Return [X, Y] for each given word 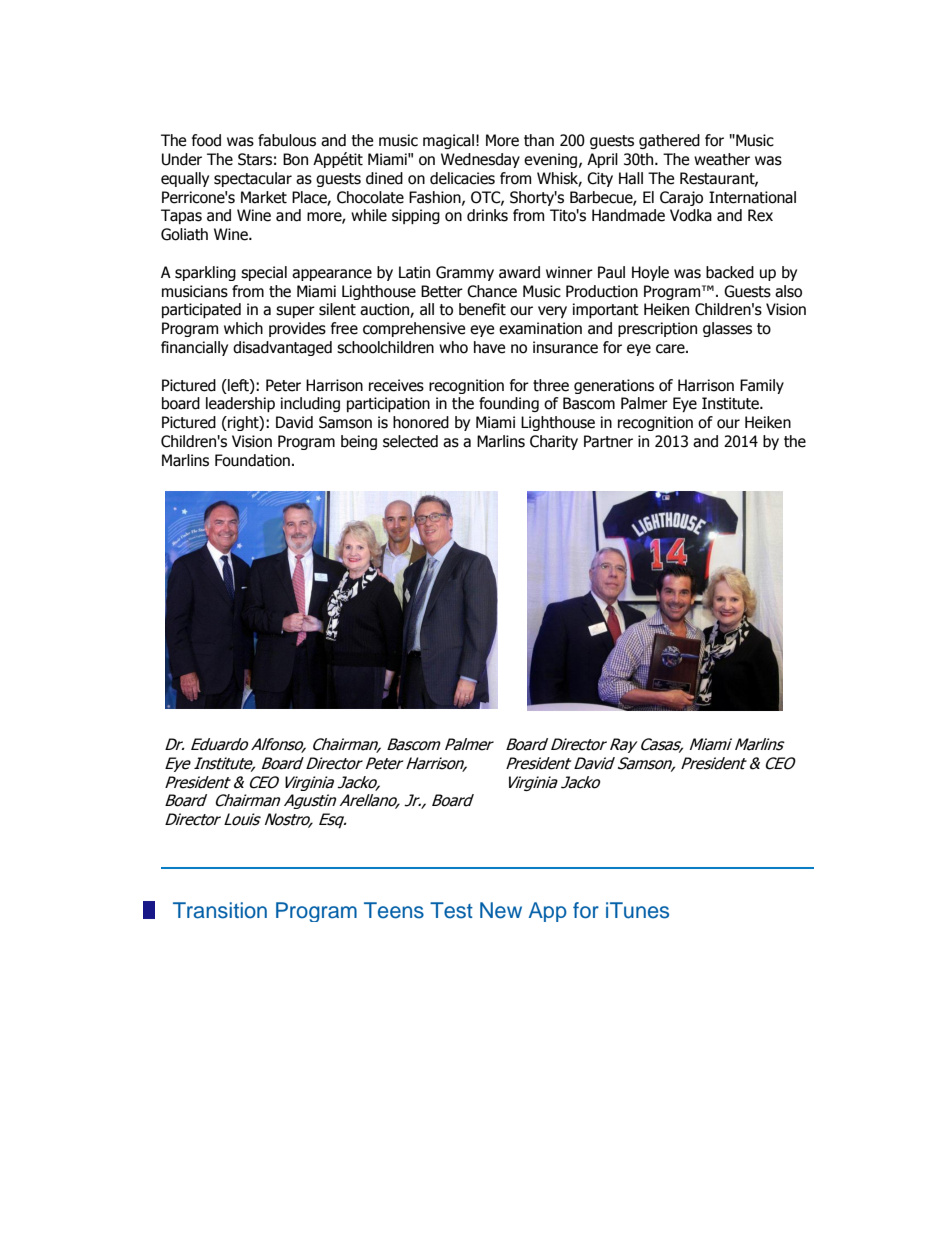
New [501, 910]
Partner [608, 441]
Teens [394, 910]
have [489, 347]
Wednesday [480, 160]
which [243, 328]
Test [451, 910]
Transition [220, 910]
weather [722, 159]
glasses [727, 329]
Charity [554, 442]
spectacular [253, 179]
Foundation [252, 460]
